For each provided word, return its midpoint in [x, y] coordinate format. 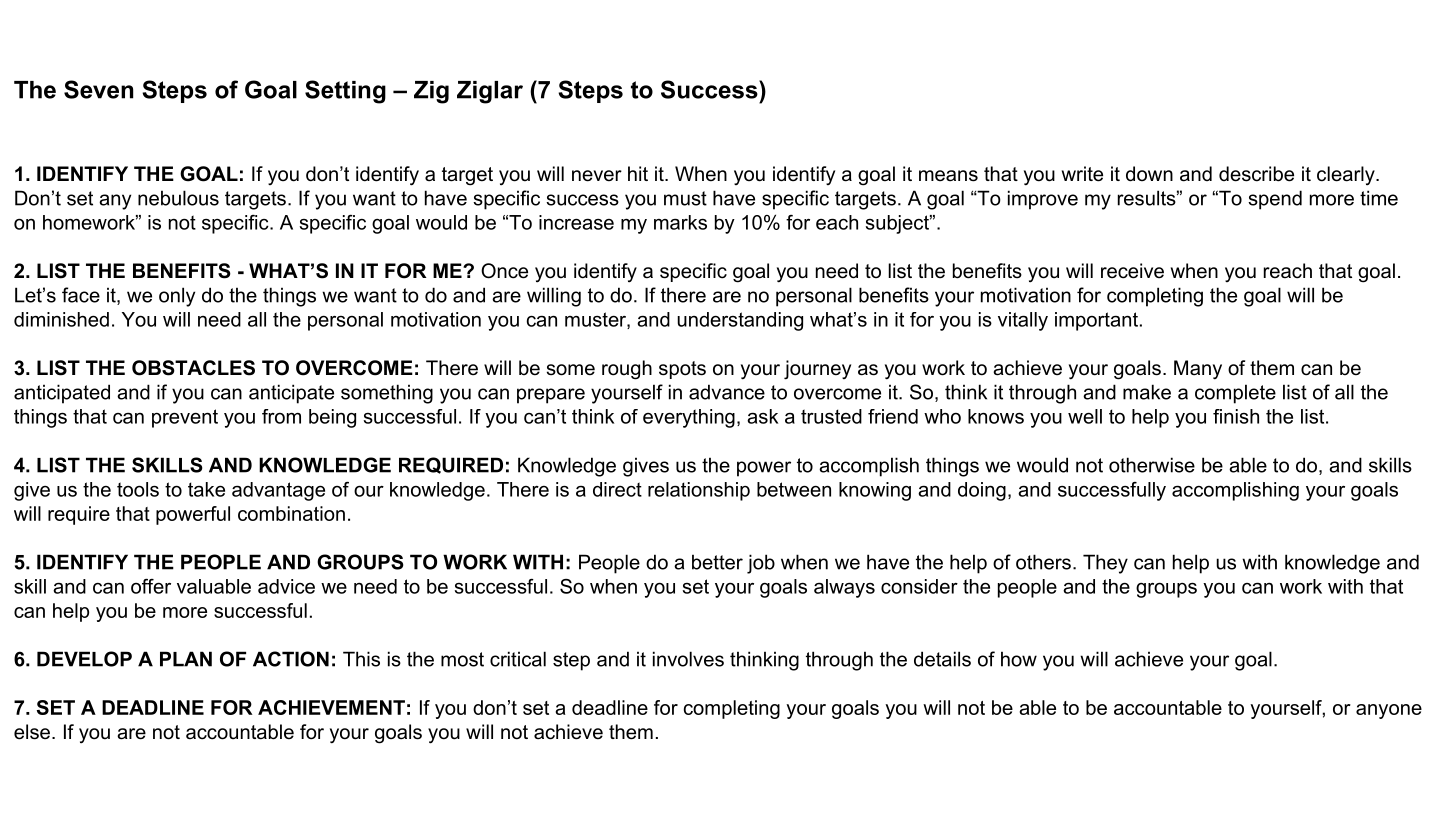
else [32, 732]
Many [1198, 370]
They [1105, 564]
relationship [699, 491]
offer [151, 586]
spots [682, 370]
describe [1256, 174]
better [717, 562]
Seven [98, 89]
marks [680, 222]
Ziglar [490, 92]
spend [1275, 200]
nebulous [178, 198]
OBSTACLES [193, 368]
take [206, 489]
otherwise [1152, 465]
